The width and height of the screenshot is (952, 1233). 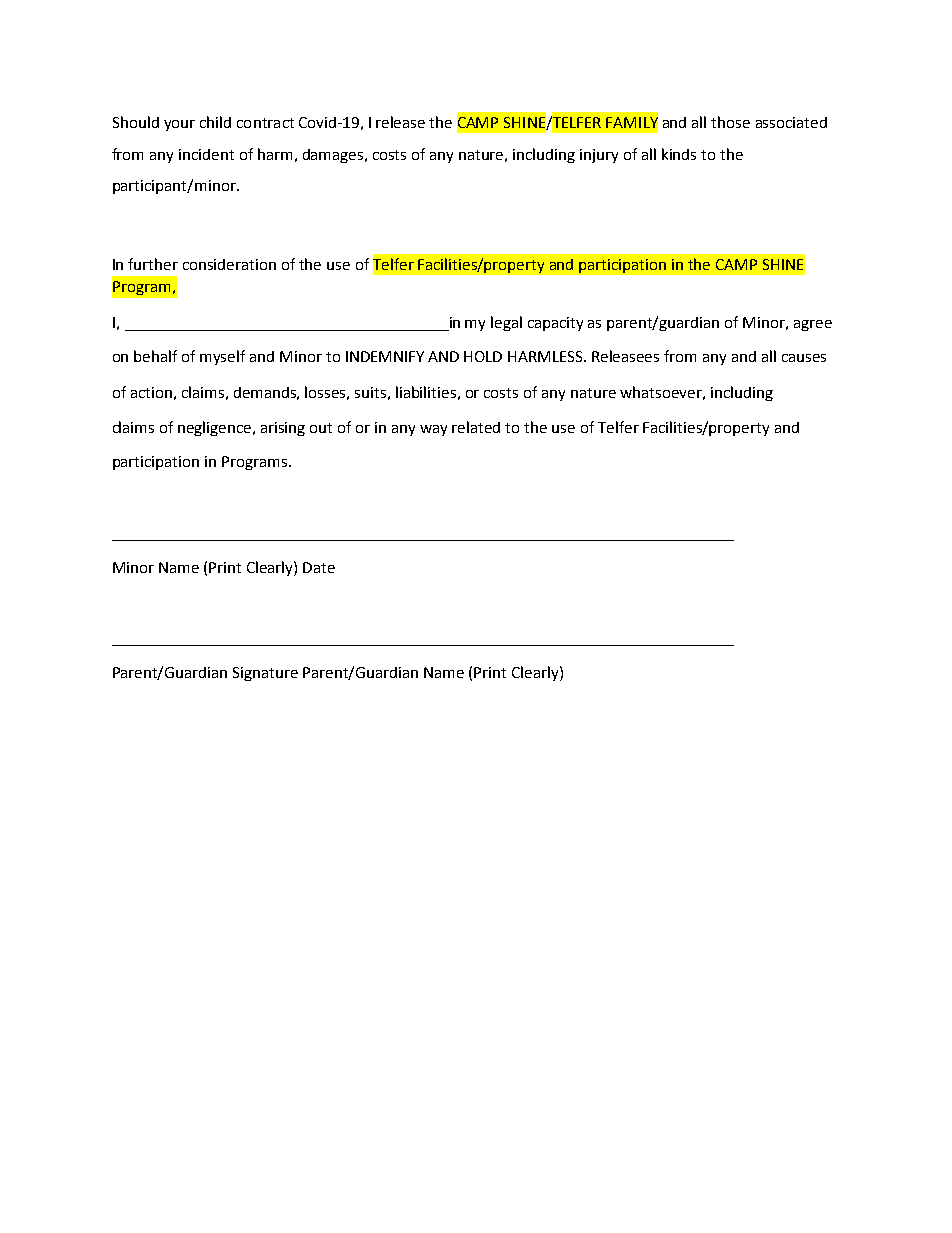 What do you see at coordinates (433, 430) in the screenshot?
I see `way` at bounding box center [433, 430].
